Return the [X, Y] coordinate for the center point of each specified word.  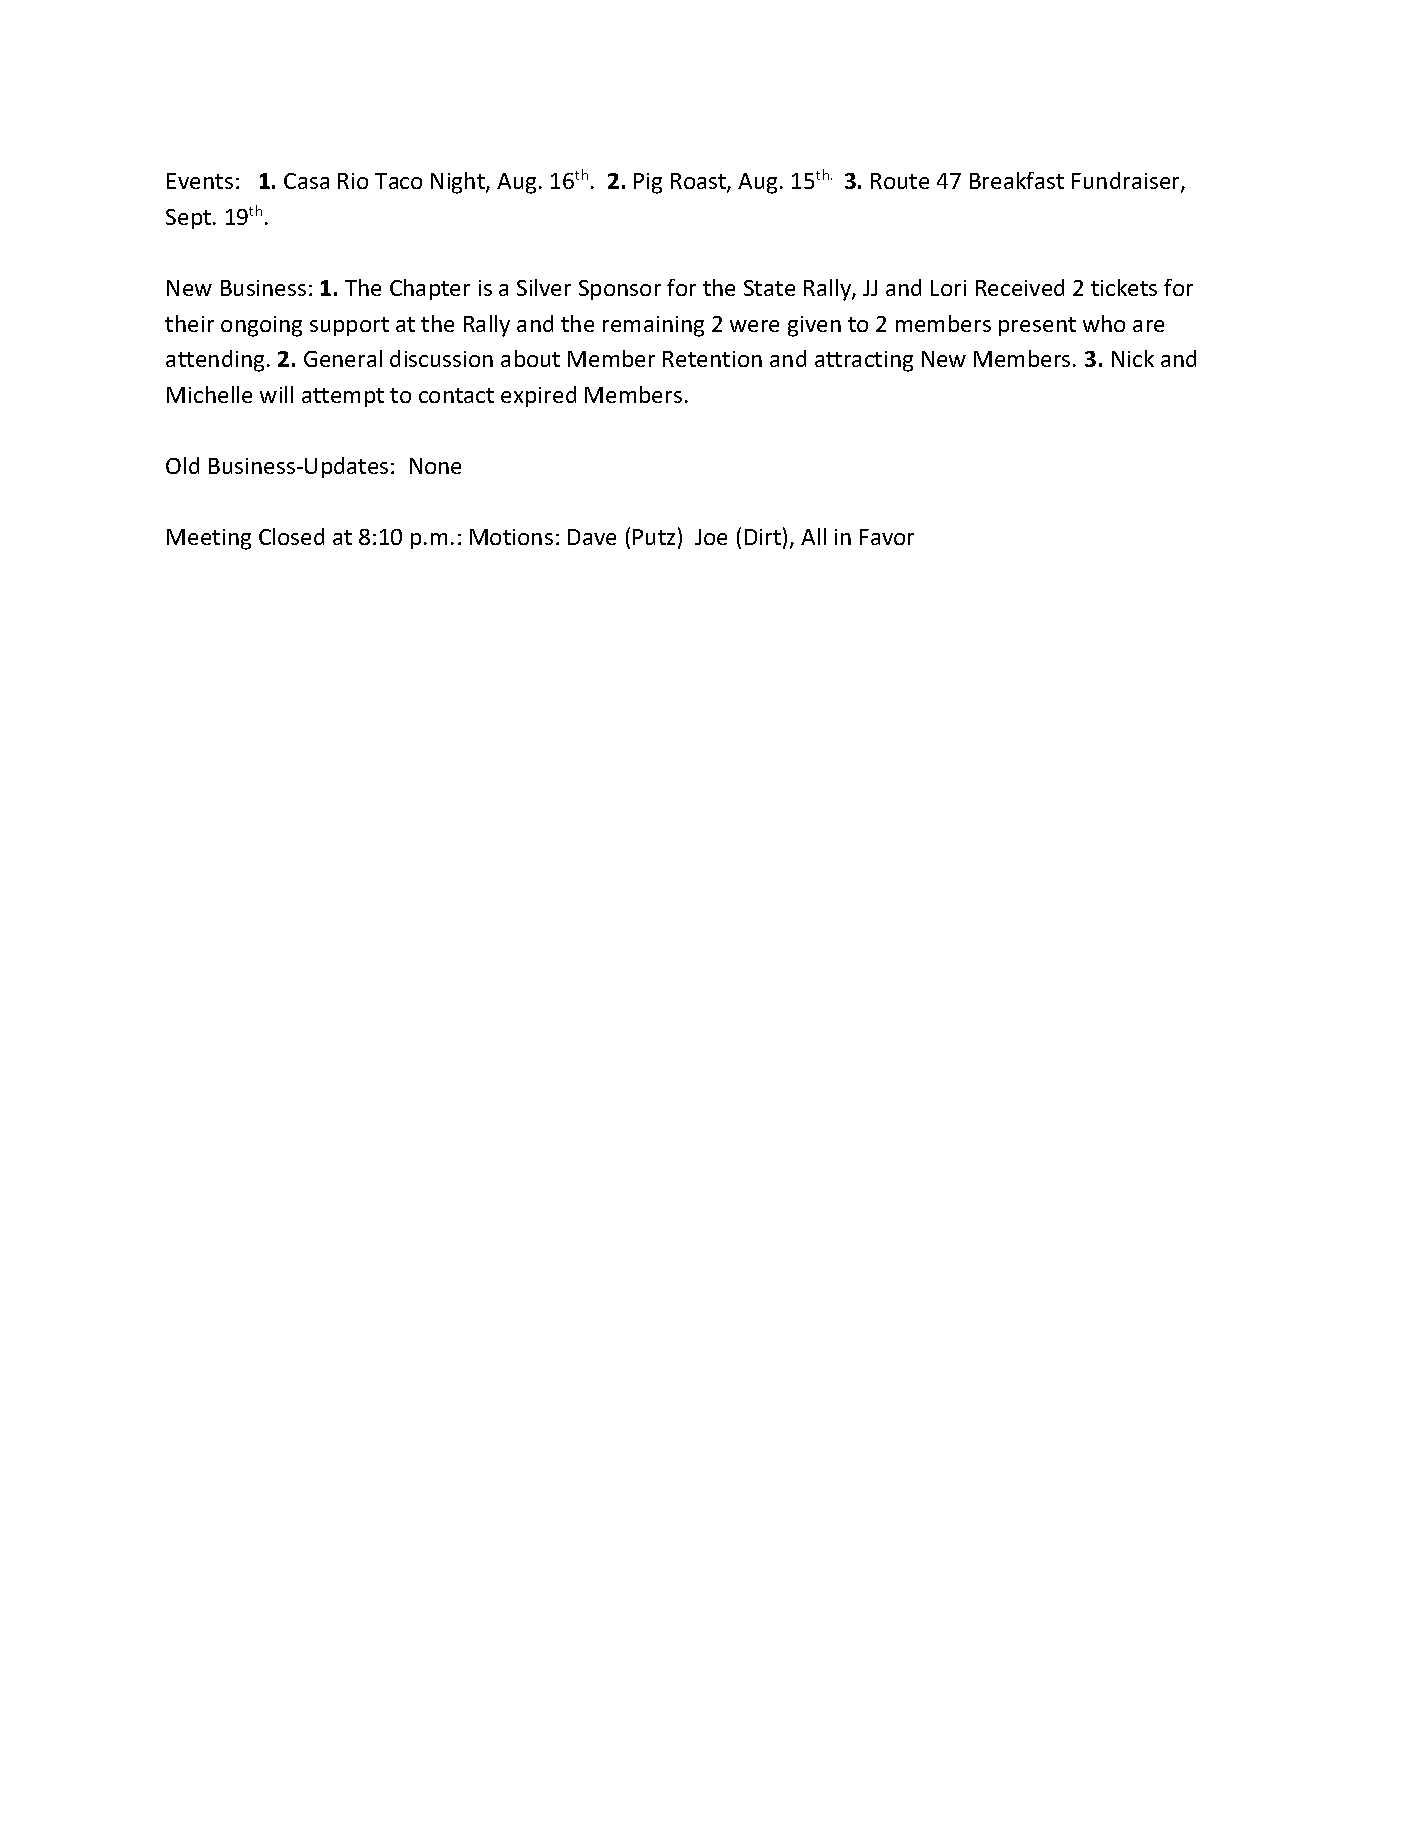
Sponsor [620, 290]
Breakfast [1017, 180]
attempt [343, 397]
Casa [306, 181]
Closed [291, 536]
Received [1020, 287]
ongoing [261, 326]
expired [538, 396]
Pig [648, 183]
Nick [1133, 358]
